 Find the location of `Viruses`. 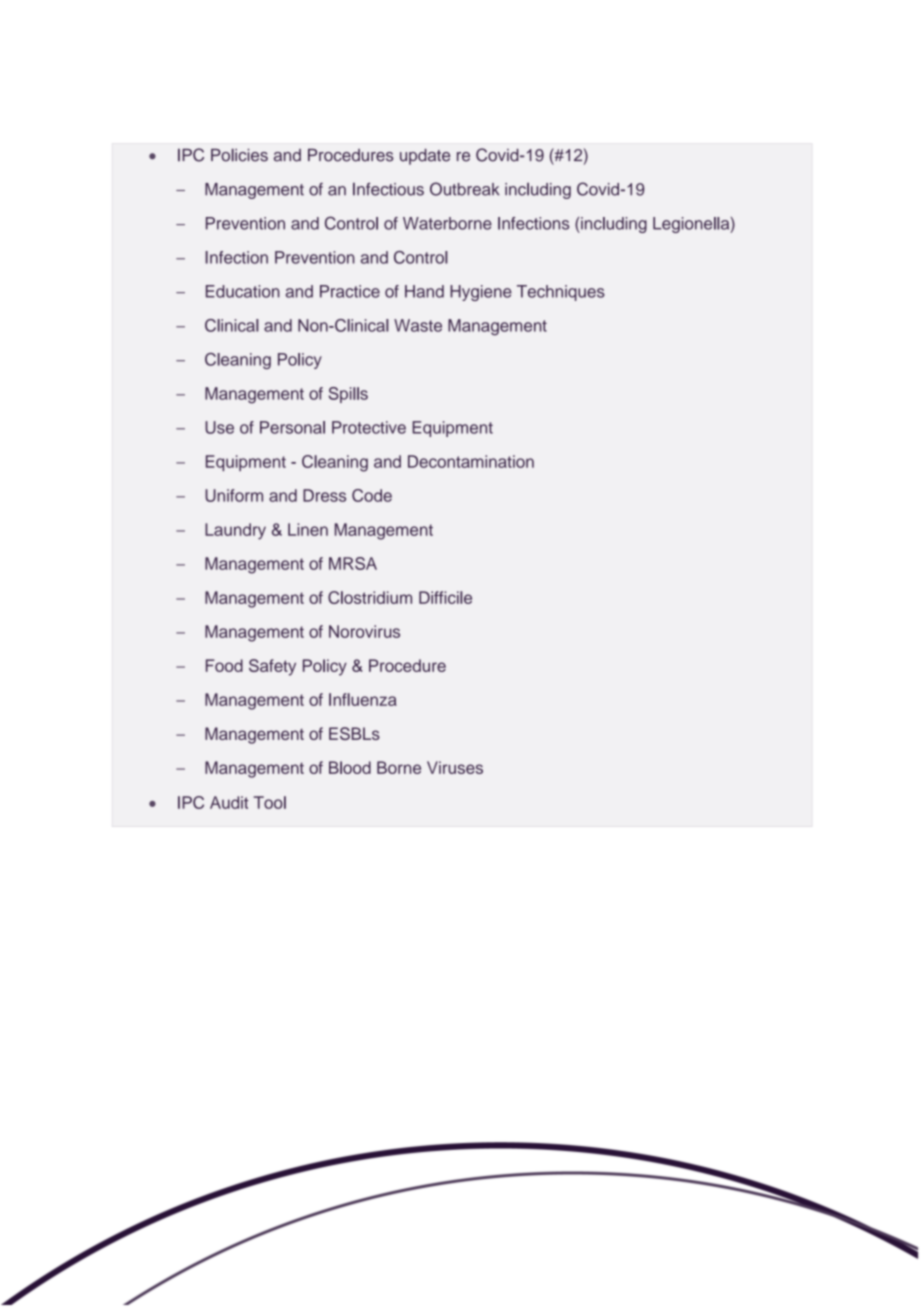

Viruses is located at coordinates (455, 767).
